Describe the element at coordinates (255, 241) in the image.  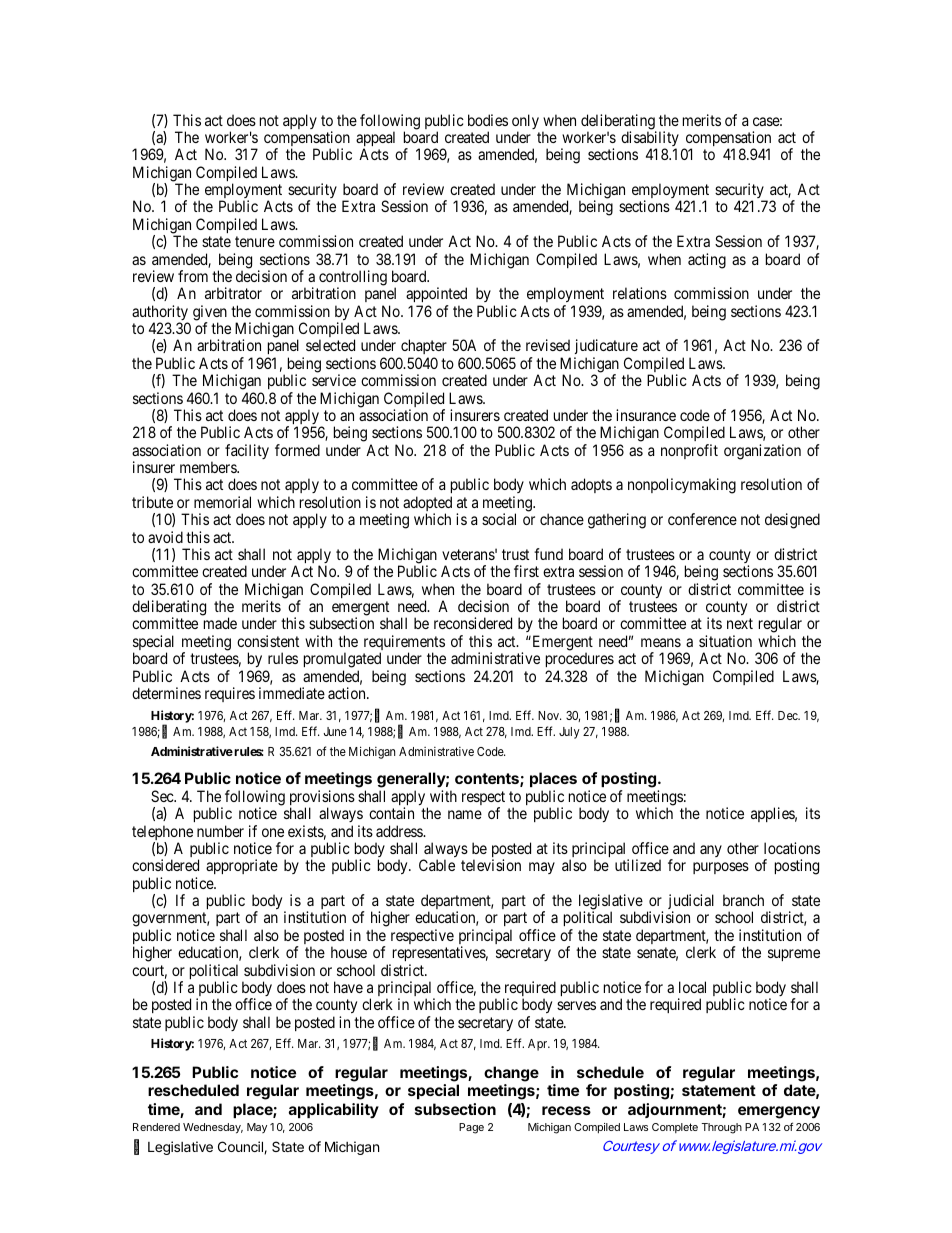
I see `tenure` at that location.
